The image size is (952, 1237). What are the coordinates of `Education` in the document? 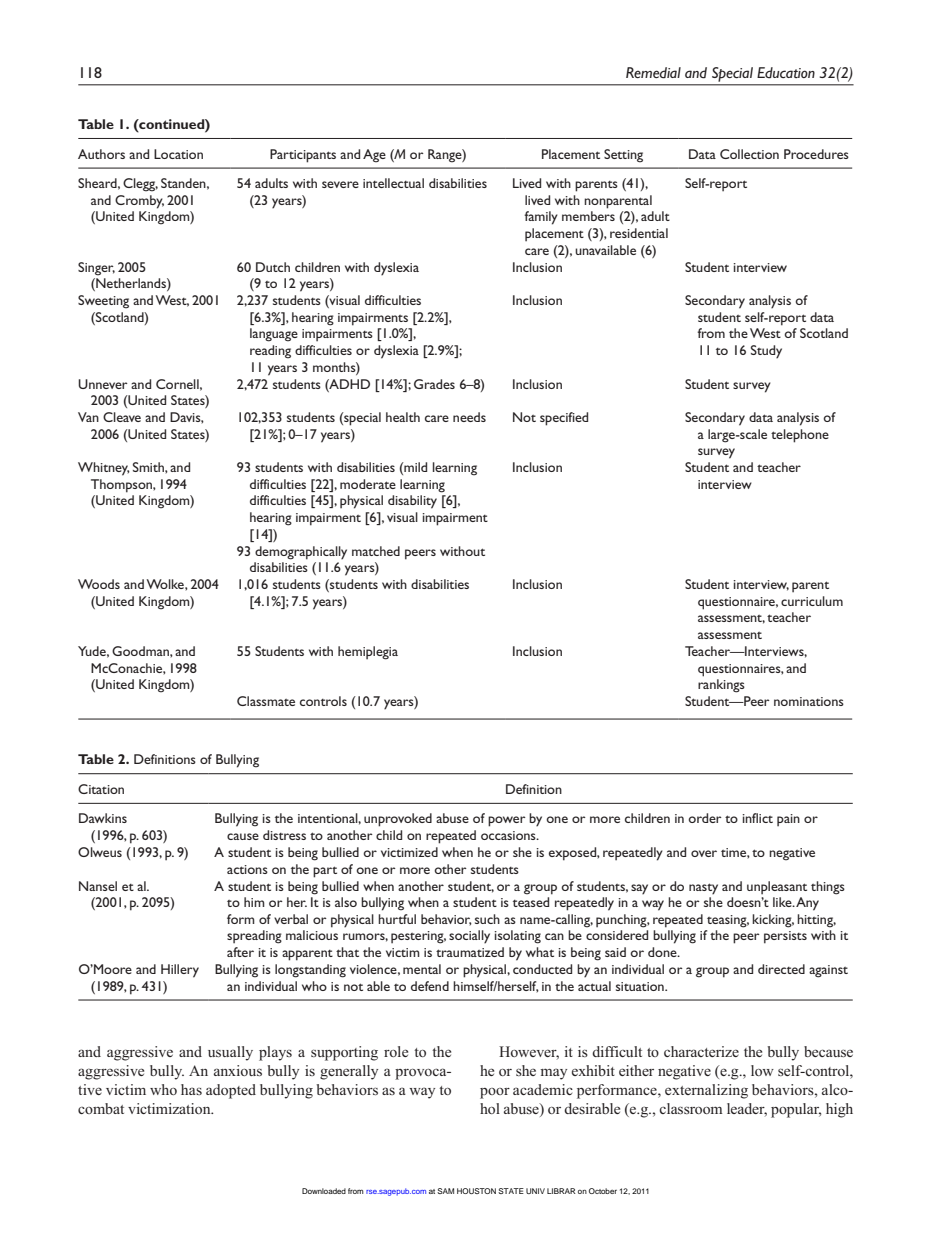 It's located at (786, 73).
